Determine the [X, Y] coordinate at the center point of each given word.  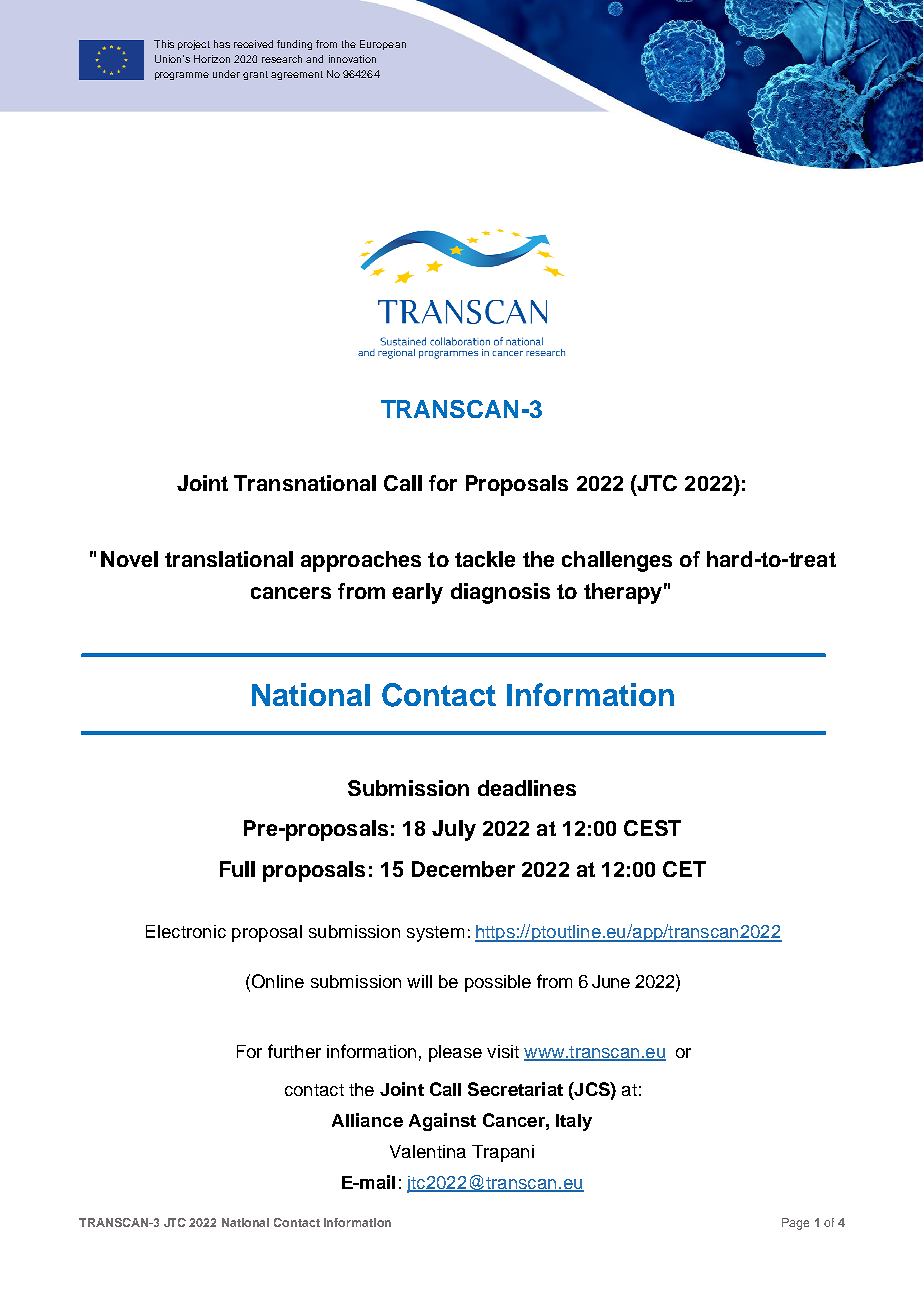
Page [795, 1224]
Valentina [428, 1151]
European [383, 45]
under [226, 74]
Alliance [367, 1120]
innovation [352, 59]
